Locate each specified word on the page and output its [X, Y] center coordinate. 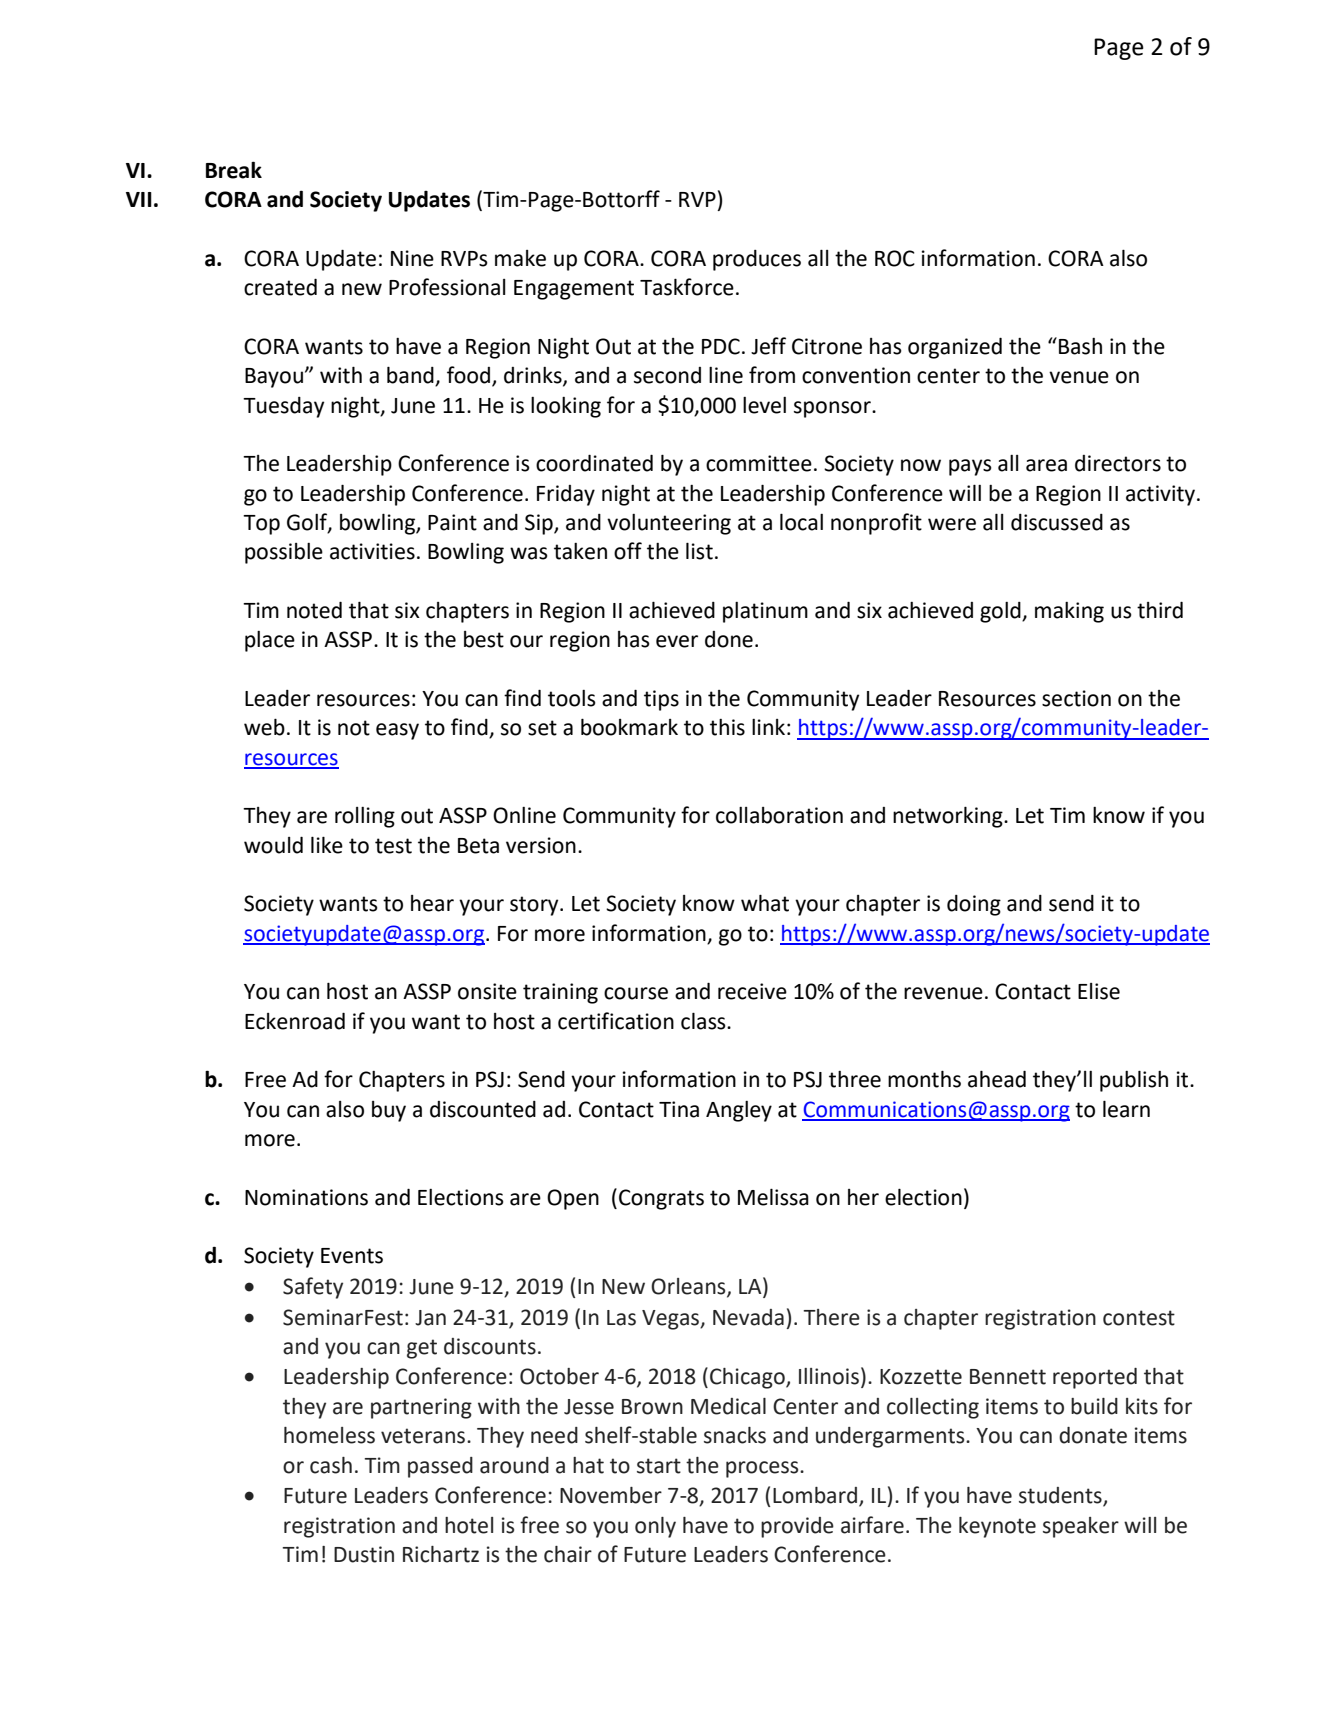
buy [389, 1111]
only [655, 1527]
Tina [679, 1109]
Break [234, 170]
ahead [997, 1079]
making [1069, 612]
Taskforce [687, 287]
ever [677, 641]
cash [331, 1465]
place [270, 641]
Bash [1080, 346]
